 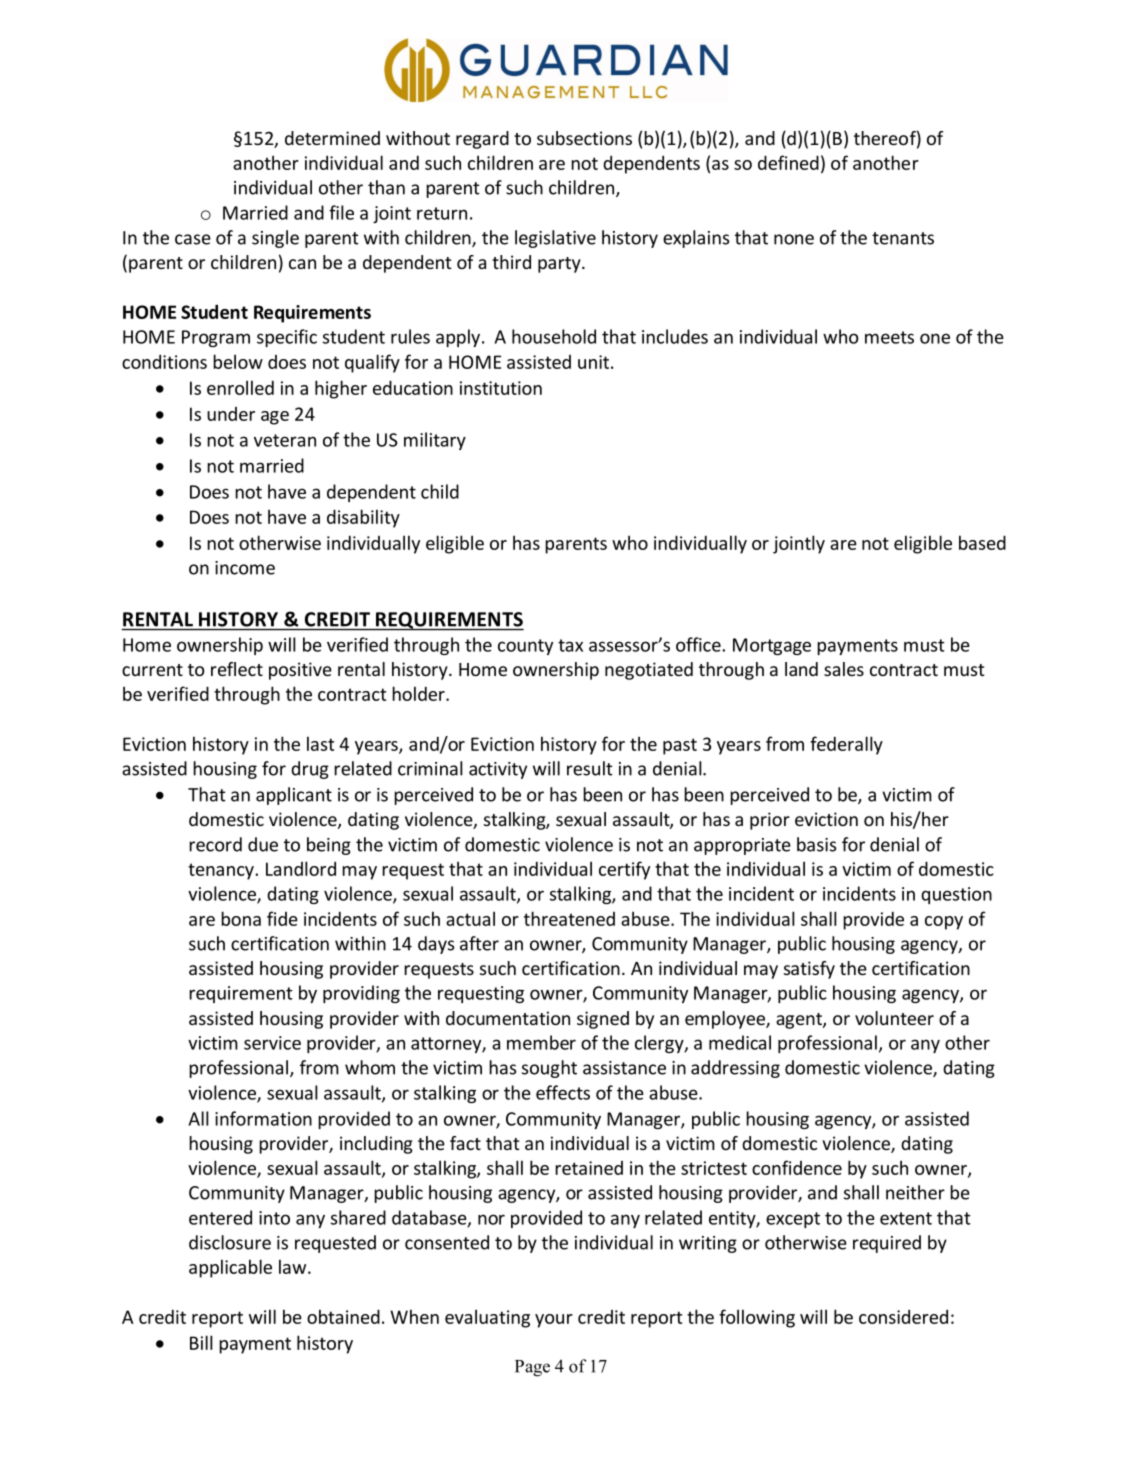 I want to click on considered, so click(x=903, y=1316).
